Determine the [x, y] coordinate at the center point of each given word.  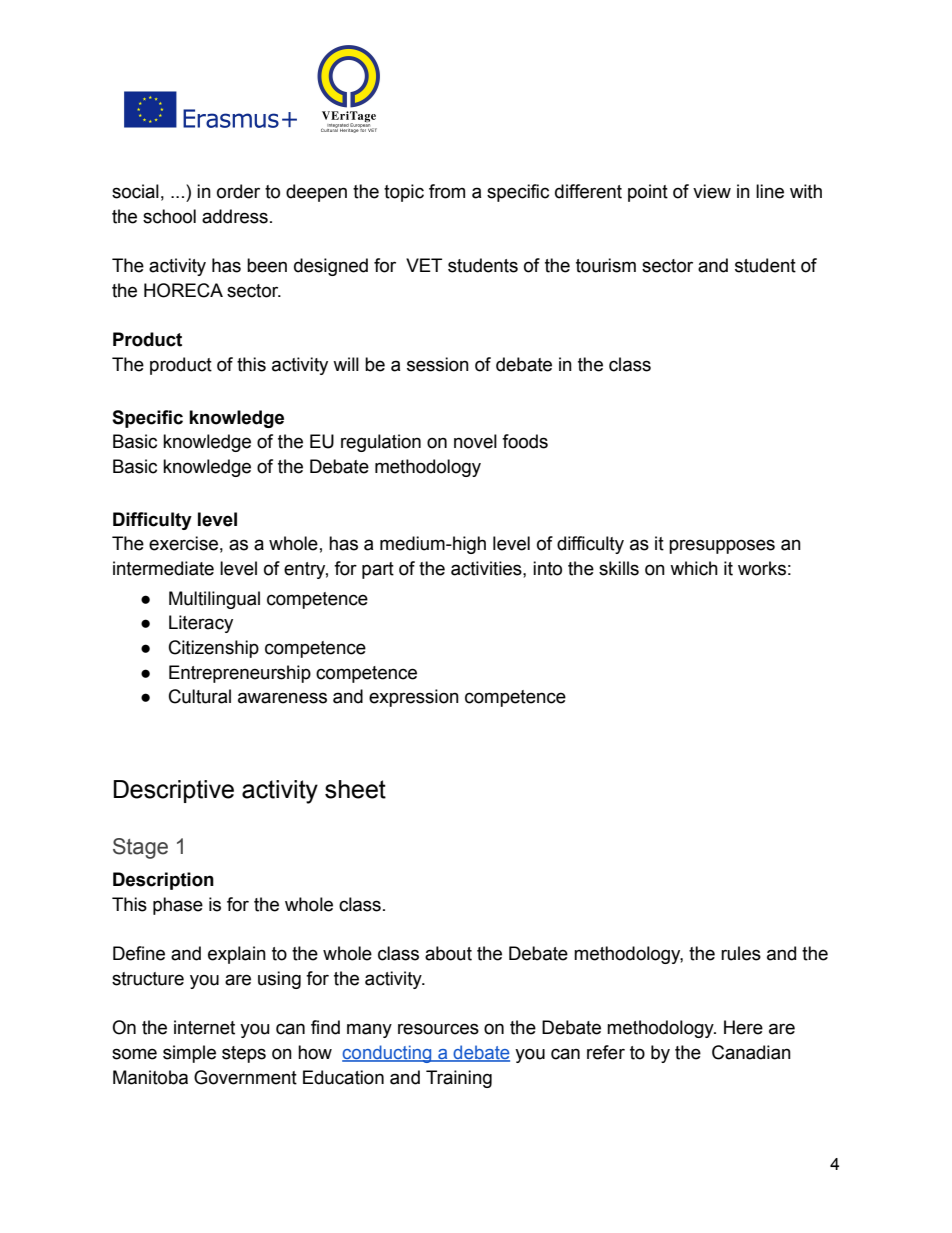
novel [475, 441]
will [346, 364]
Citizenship [214, 649]
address [235, 216]
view [712, 191]
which [694, 568]
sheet [355, 789]
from [447, 191]
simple [189, 1054]
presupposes [722, 546]
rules [741, 953]
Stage [140, 848]
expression [414, 698]
